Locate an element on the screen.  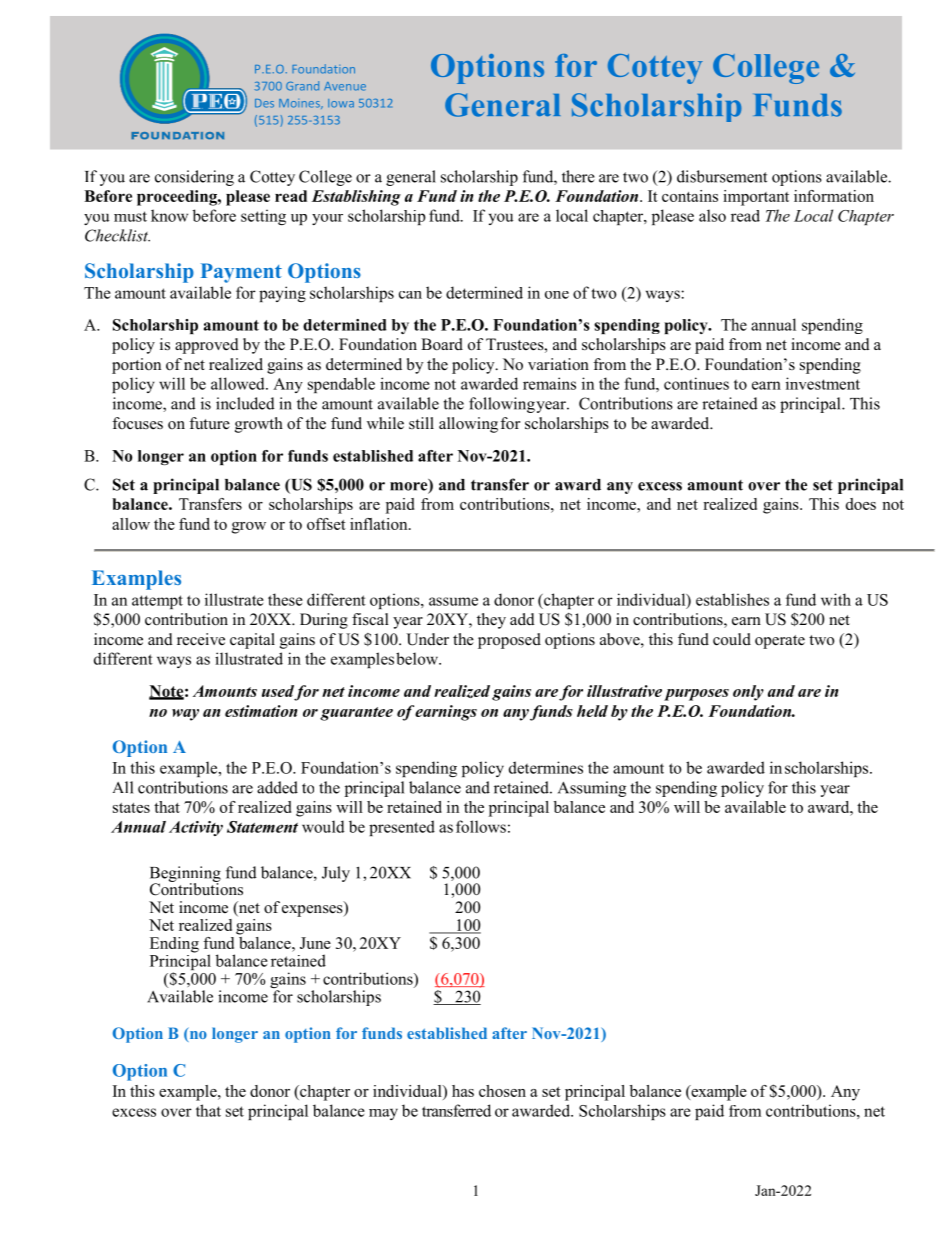
attempt is located at coordinates (157, 602).
